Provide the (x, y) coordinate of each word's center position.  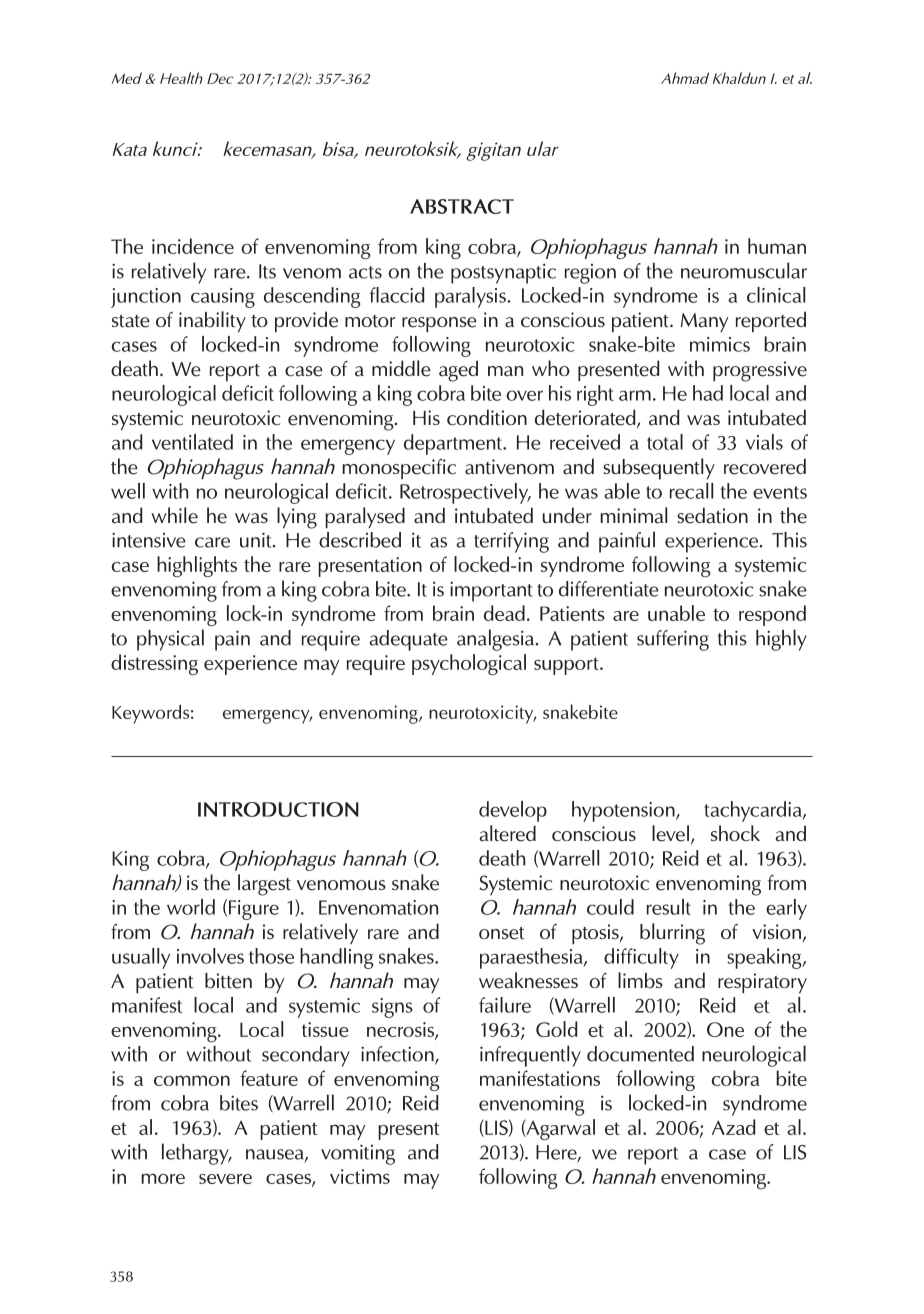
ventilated (192, 442)
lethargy (196, 1154)
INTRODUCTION (278, 809)
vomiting (358, 1154)
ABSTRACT (462, 206)
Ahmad (685, 78)
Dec (220, 78)
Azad (733, 1127)
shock (735, 833)
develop (513, 811)
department (454, 444)
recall (691, 491)
